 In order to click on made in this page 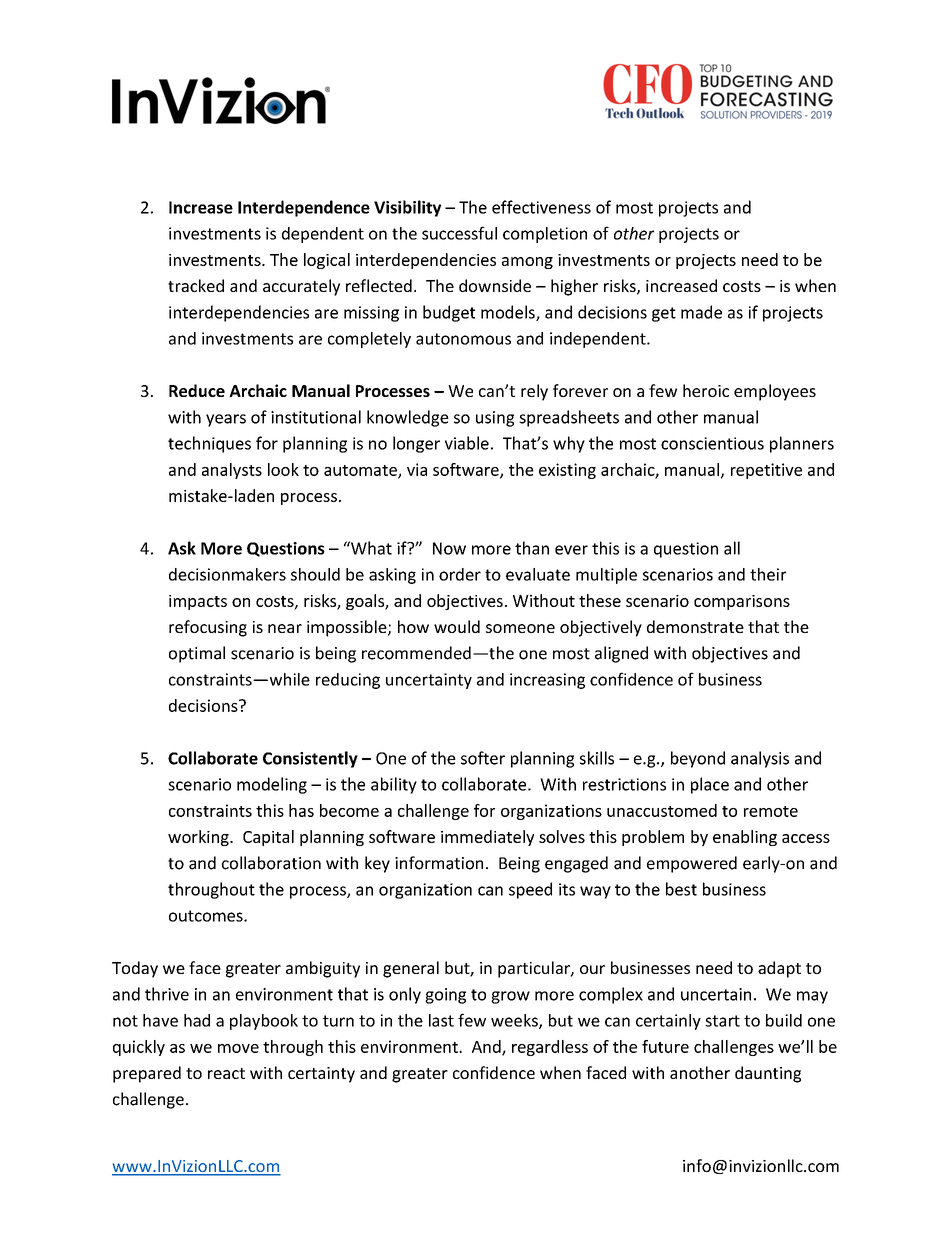, I will do `click(701, 312)`.
